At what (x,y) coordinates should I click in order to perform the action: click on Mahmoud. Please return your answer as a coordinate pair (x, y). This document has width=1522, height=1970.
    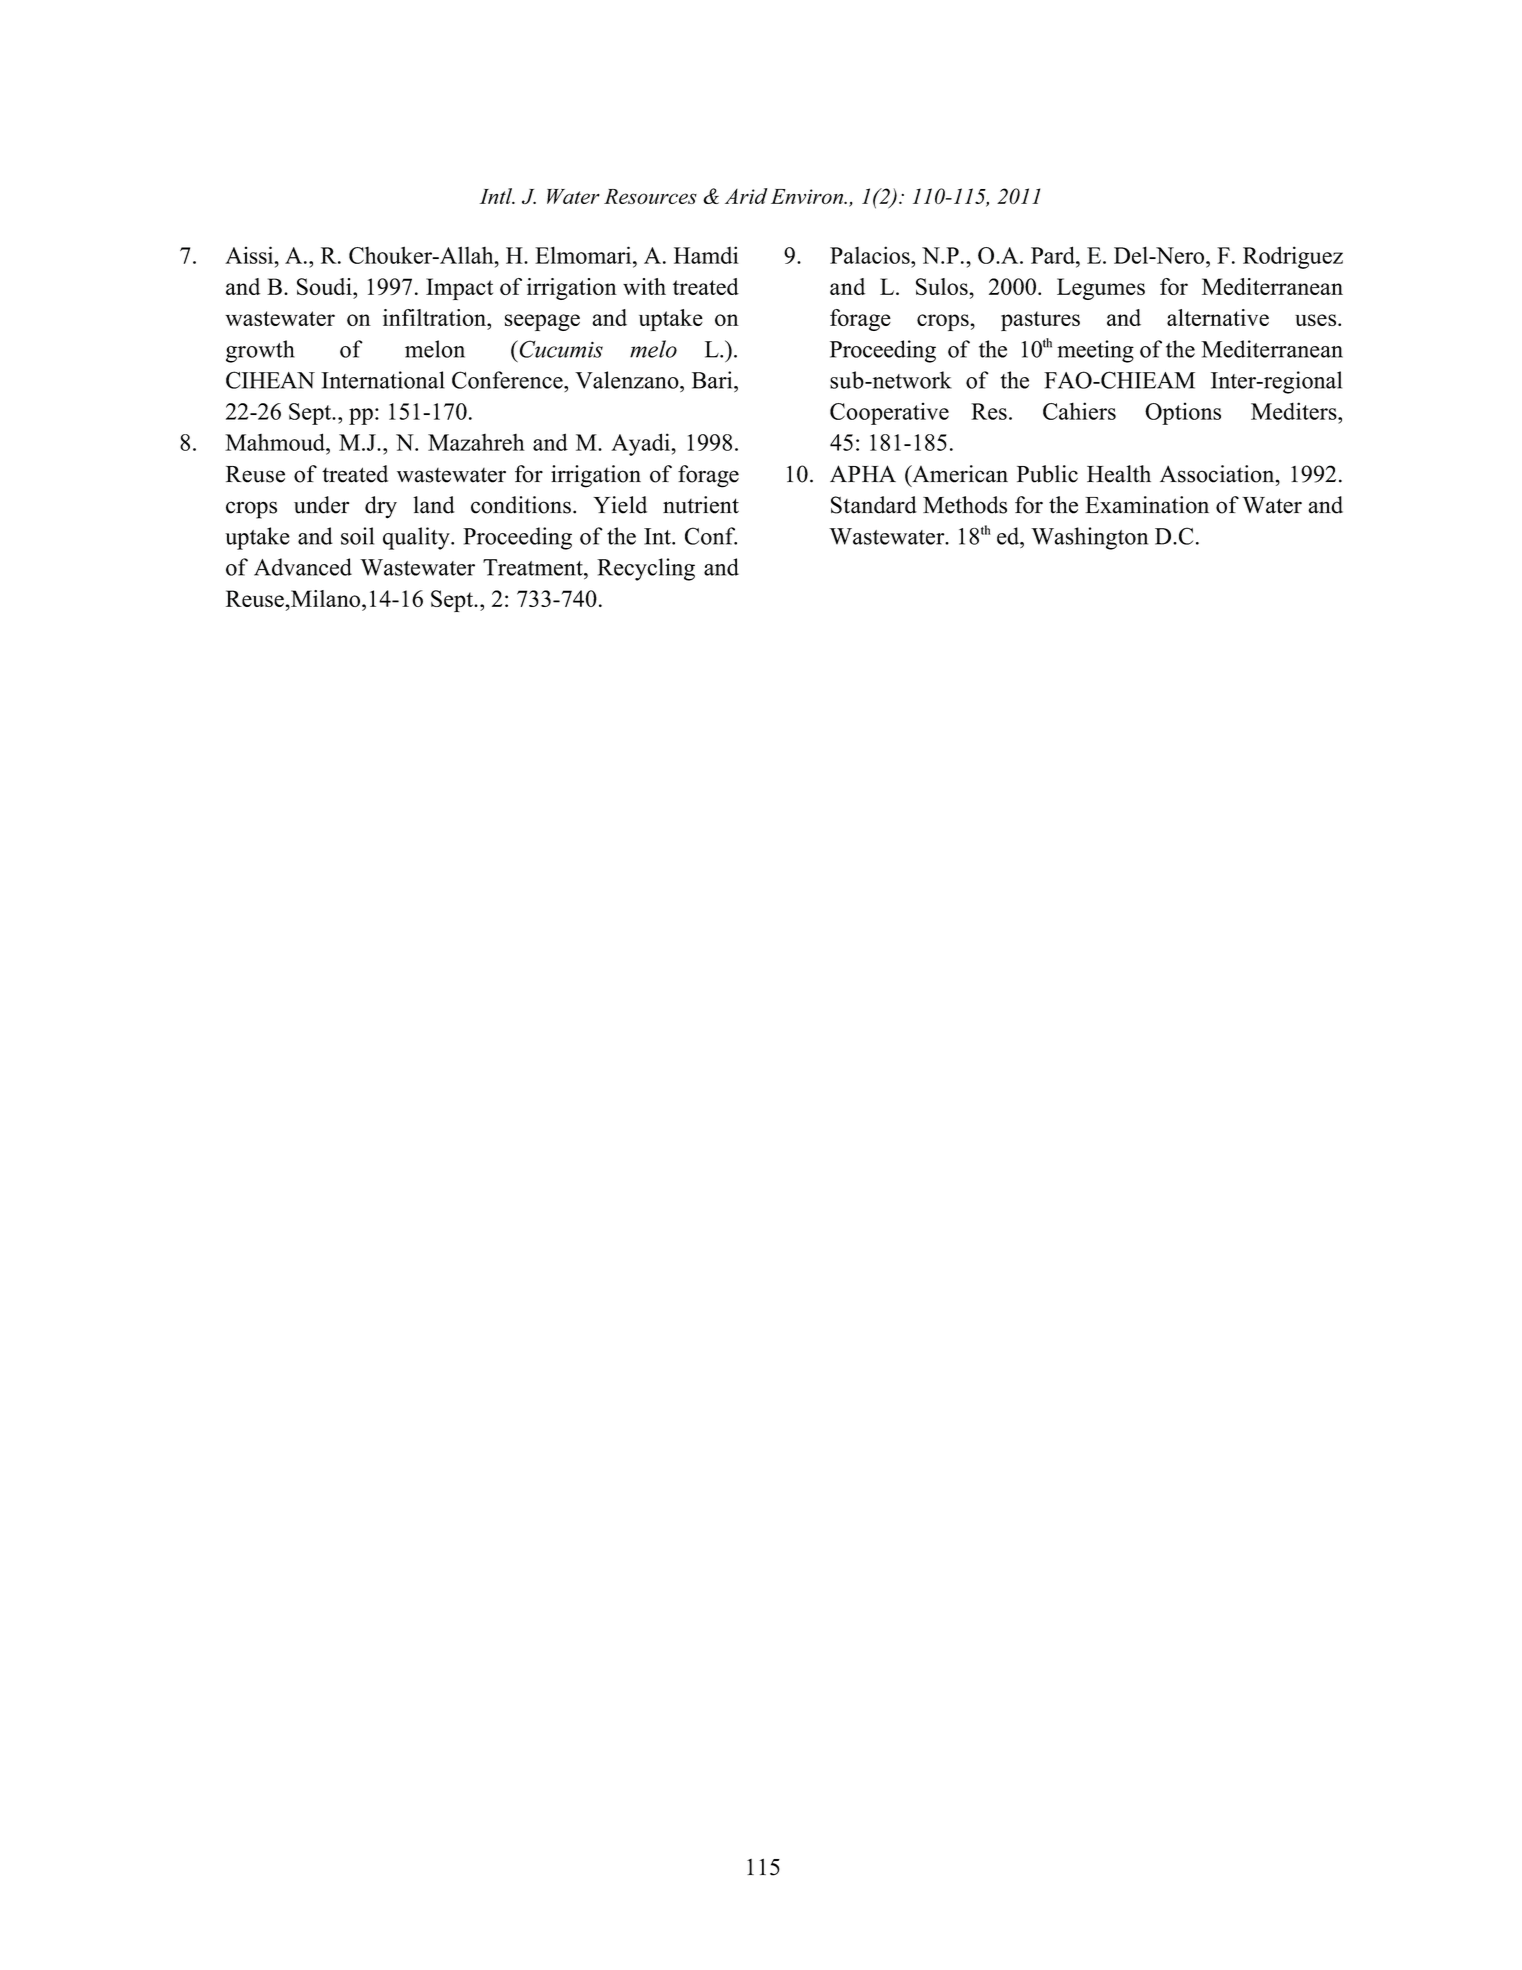
    Looking at the image, I should click on (276, 442).
